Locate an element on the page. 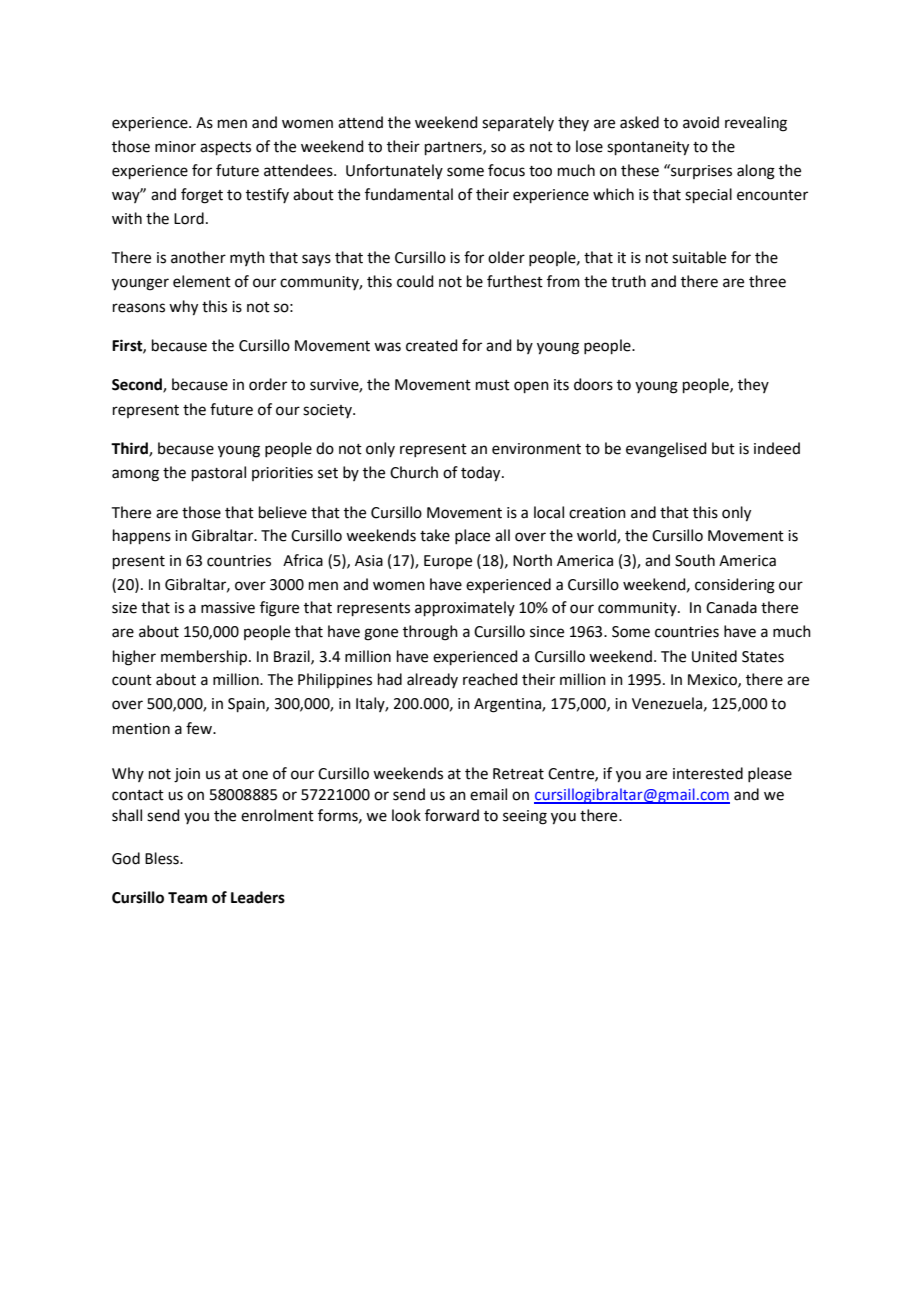 The height and width of the image is (1308, 924). created is located at coordinates (432, 345).
